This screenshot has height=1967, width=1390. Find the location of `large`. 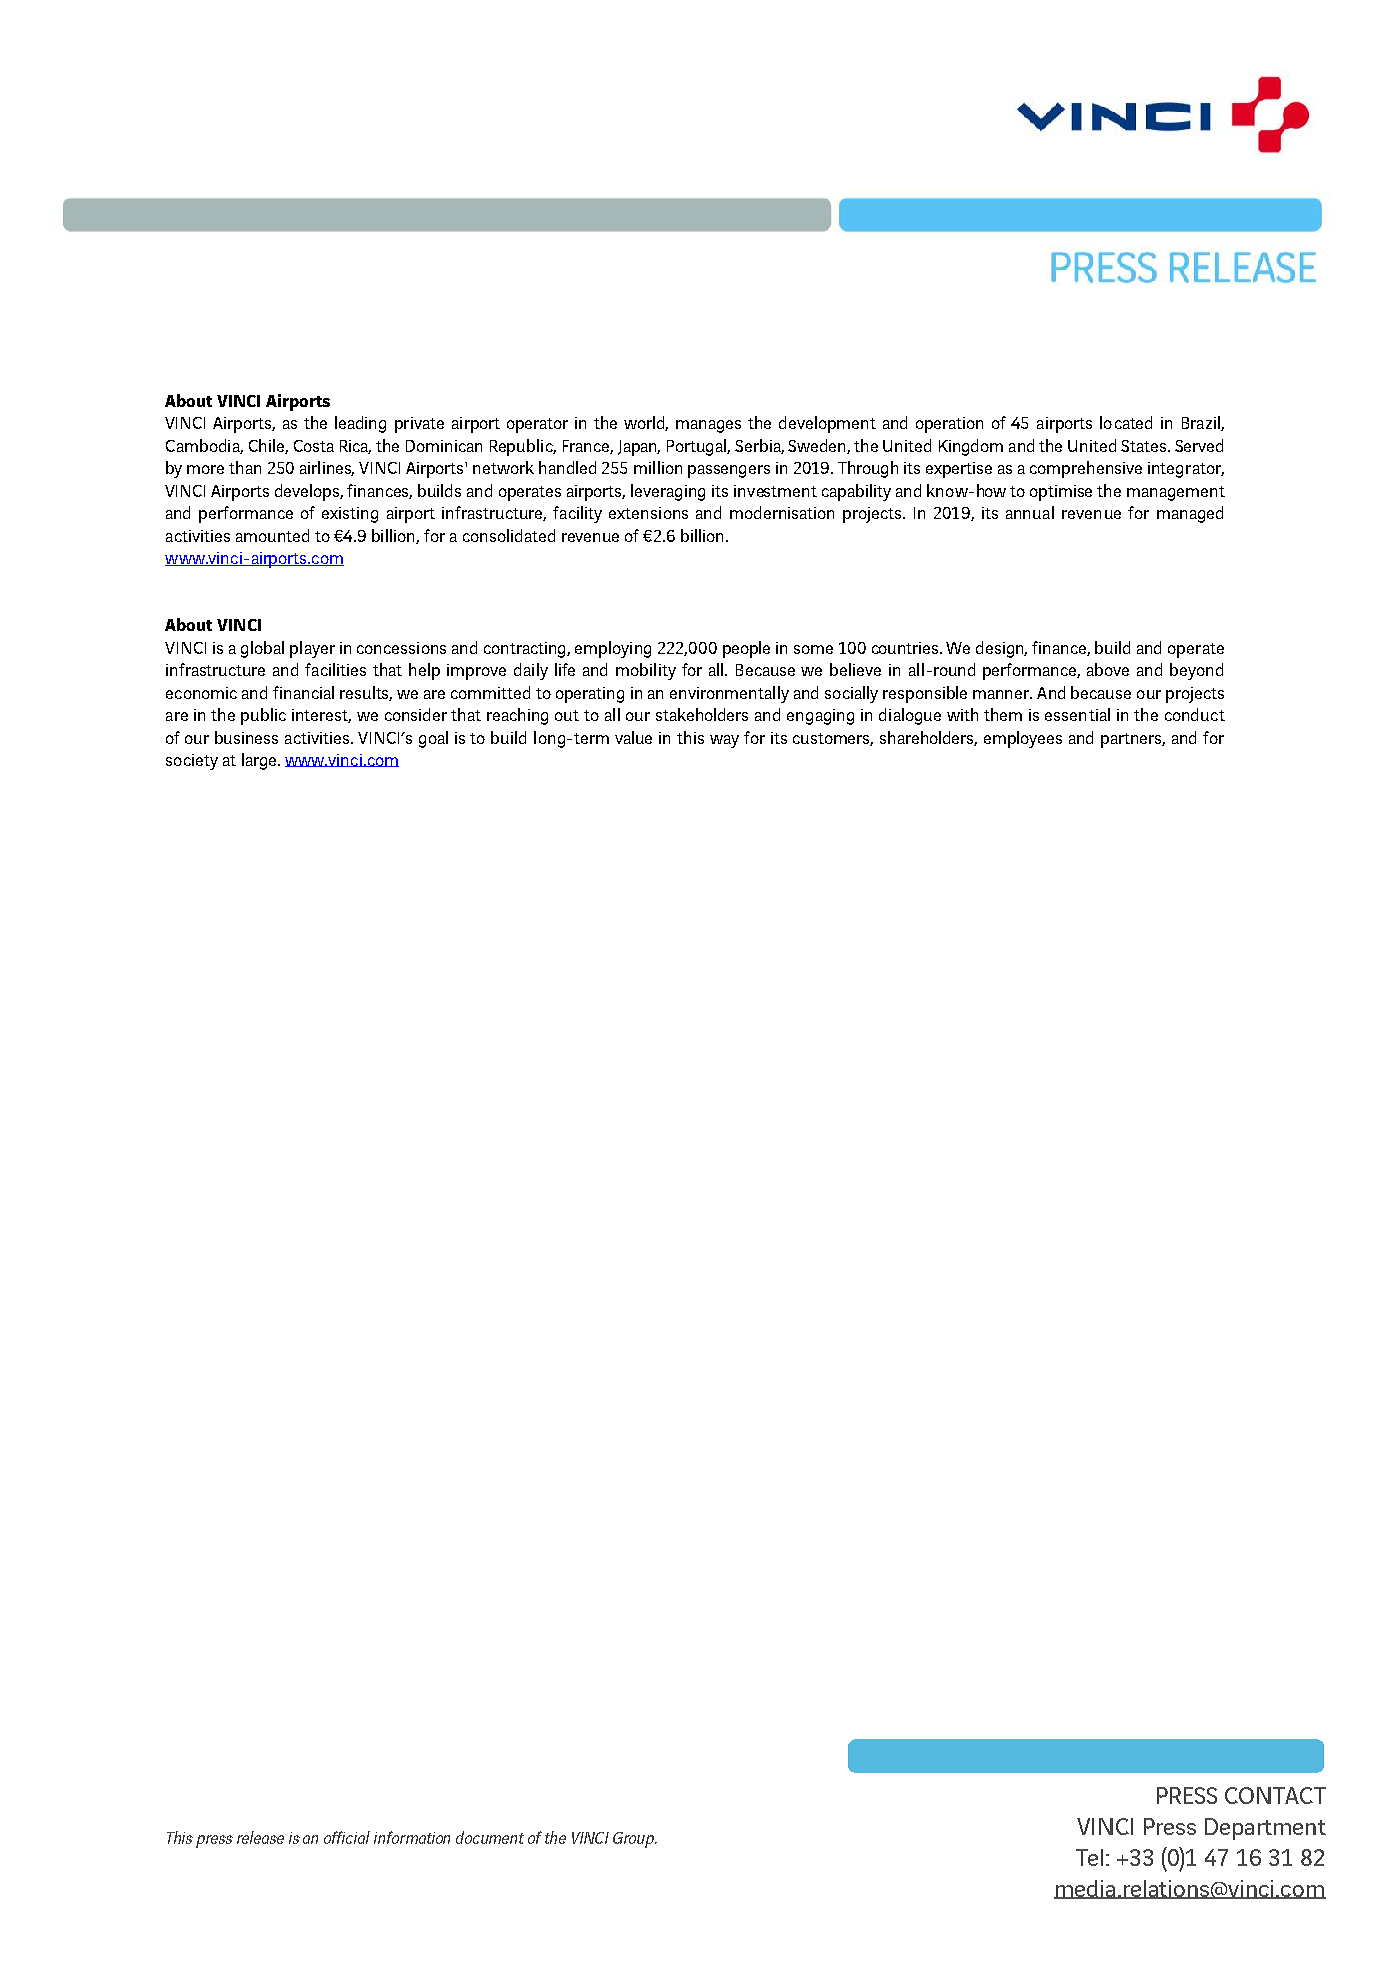

large is located at coordinates (260, 761).
